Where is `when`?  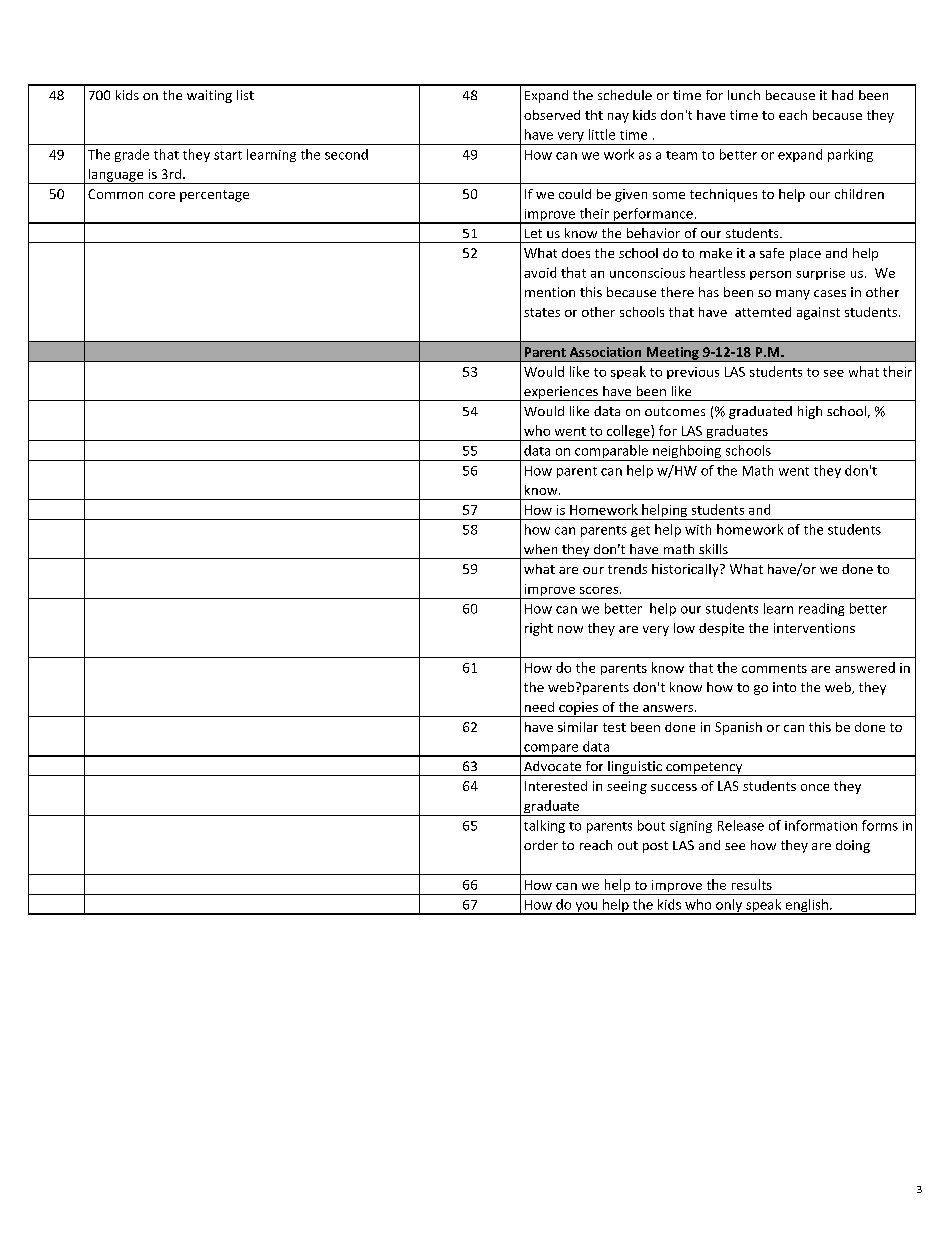 when is located at coordinates (540, 549).
